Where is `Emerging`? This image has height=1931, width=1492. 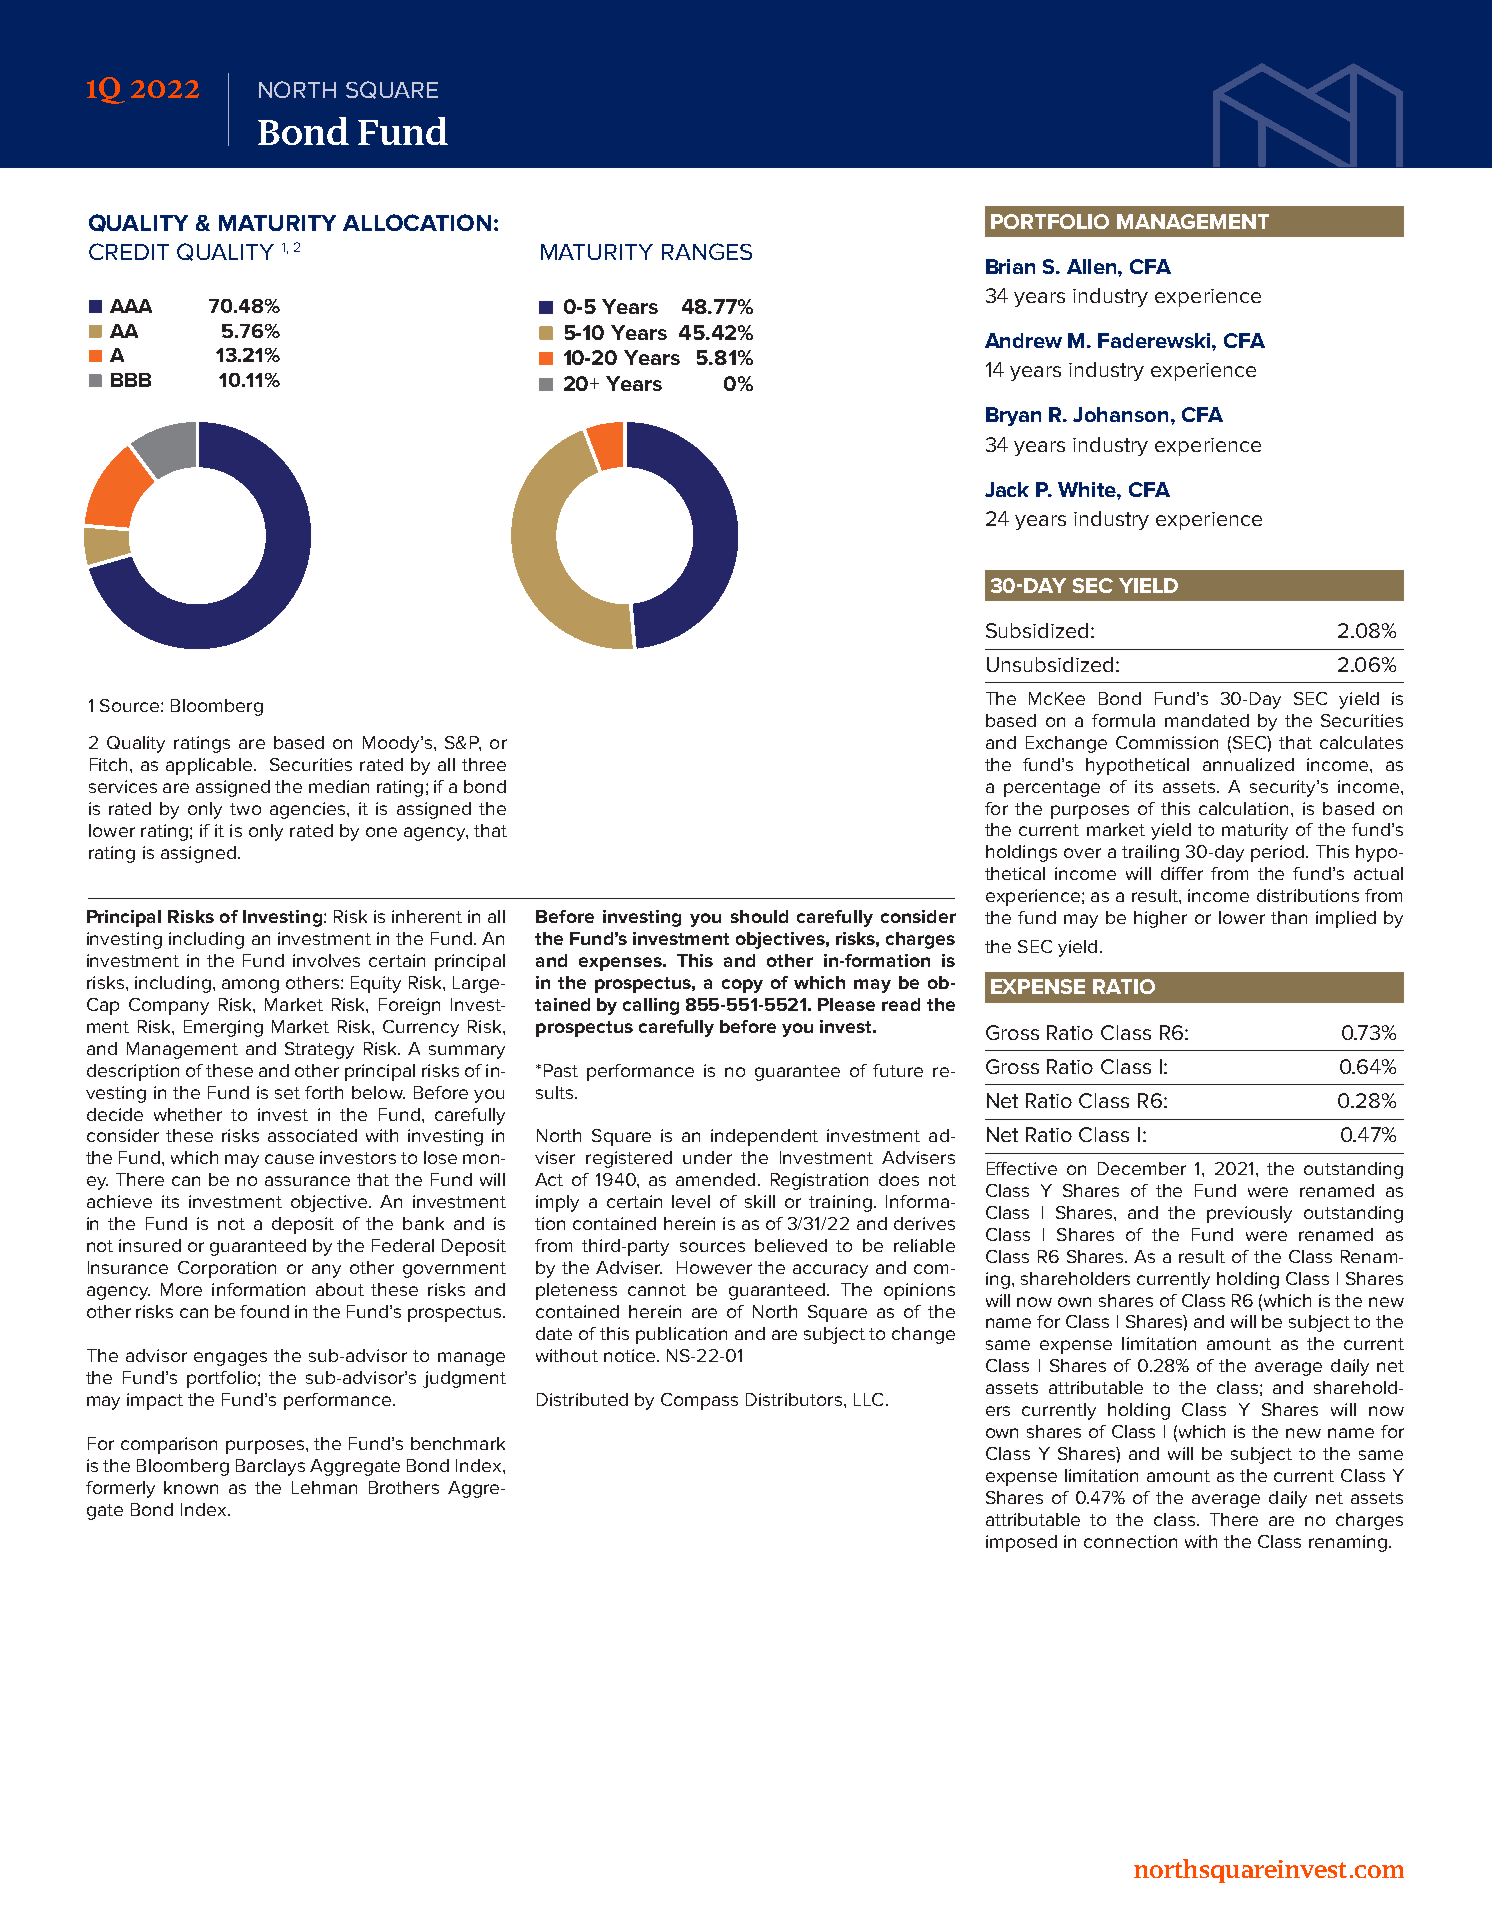
Emerging is located at coordinates (223, 1028).
